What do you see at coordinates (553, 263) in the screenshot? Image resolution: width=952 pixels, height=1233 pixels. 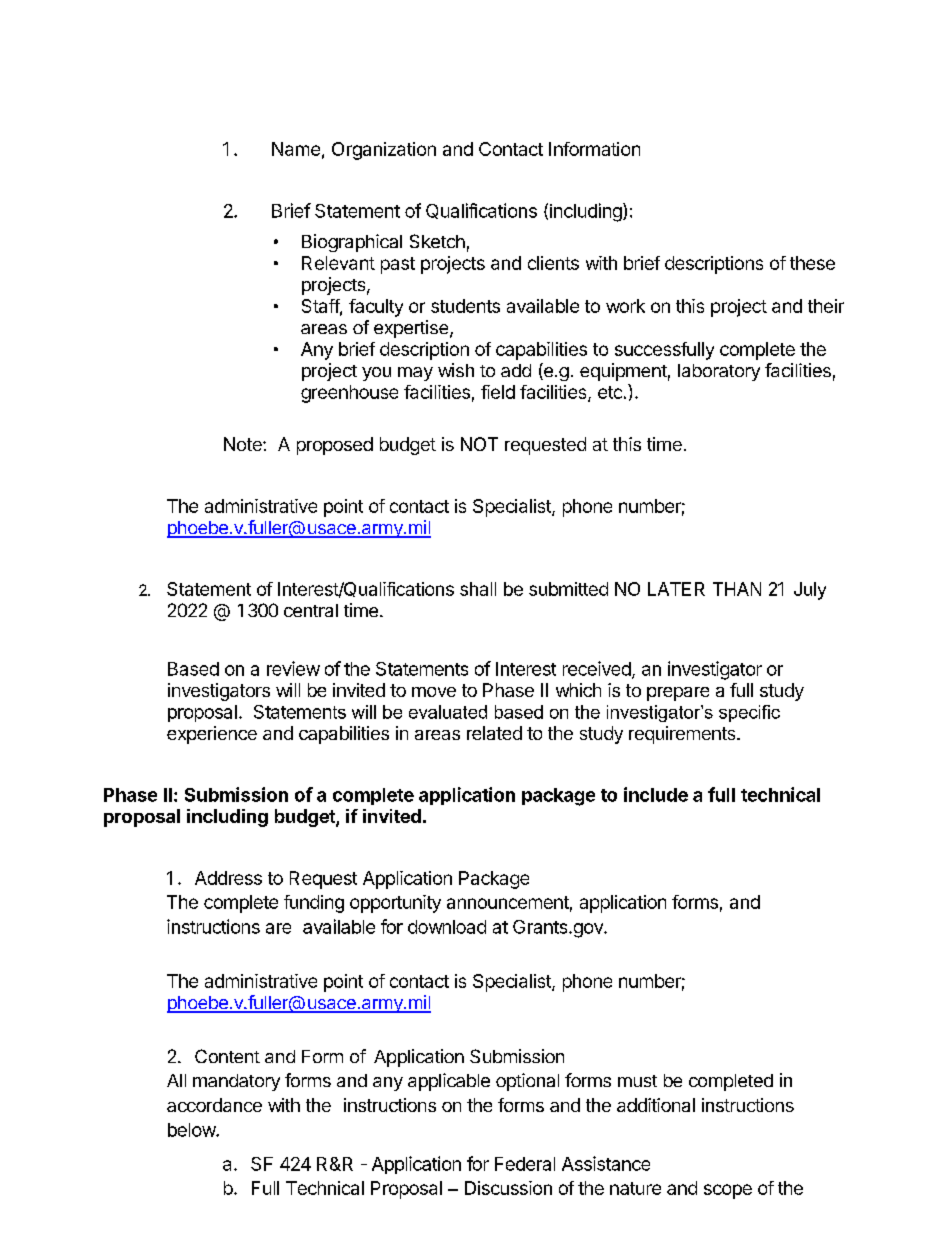 I see `clients` at bounding box center [553, 263].
